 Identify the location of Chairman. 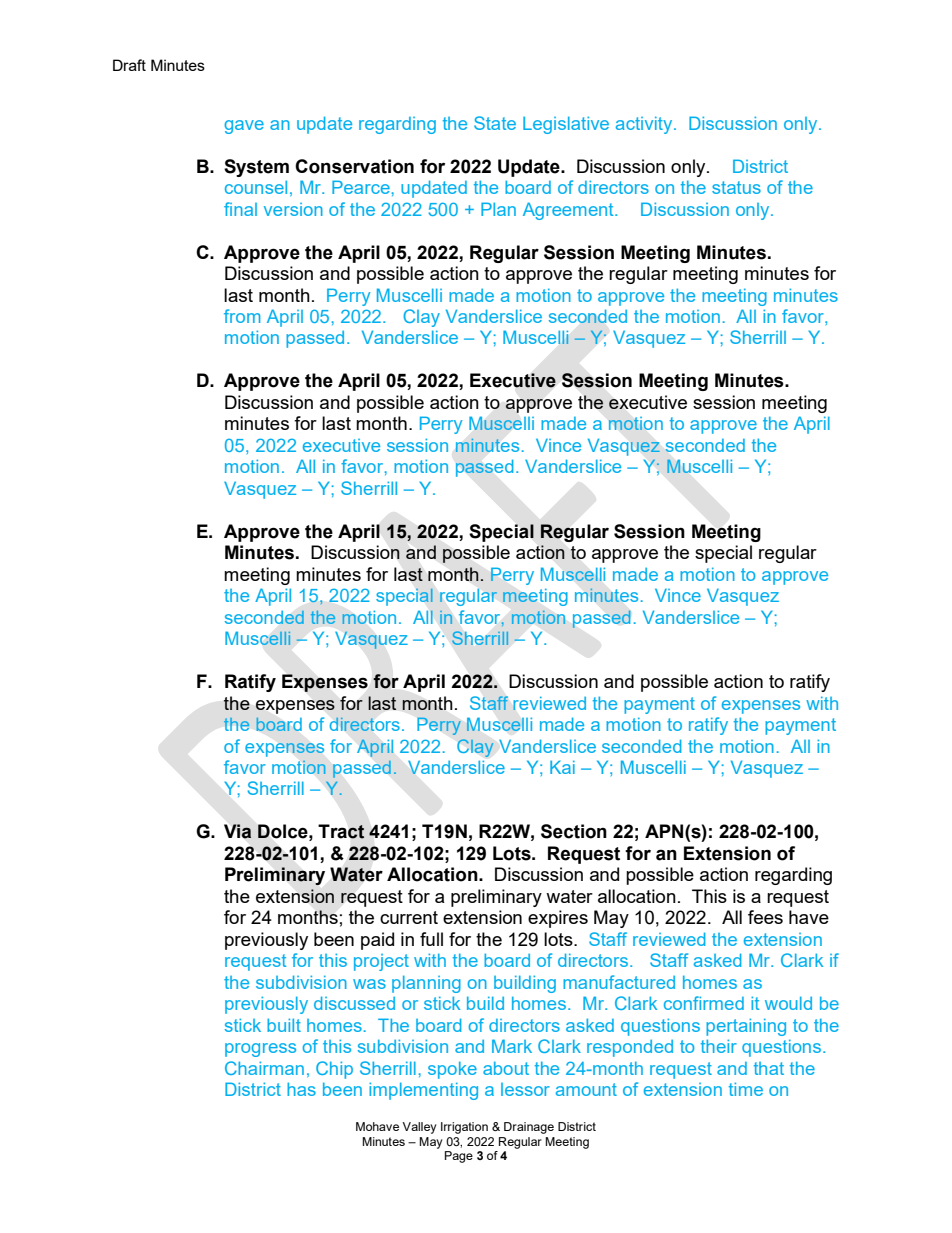
(264, 1068).
